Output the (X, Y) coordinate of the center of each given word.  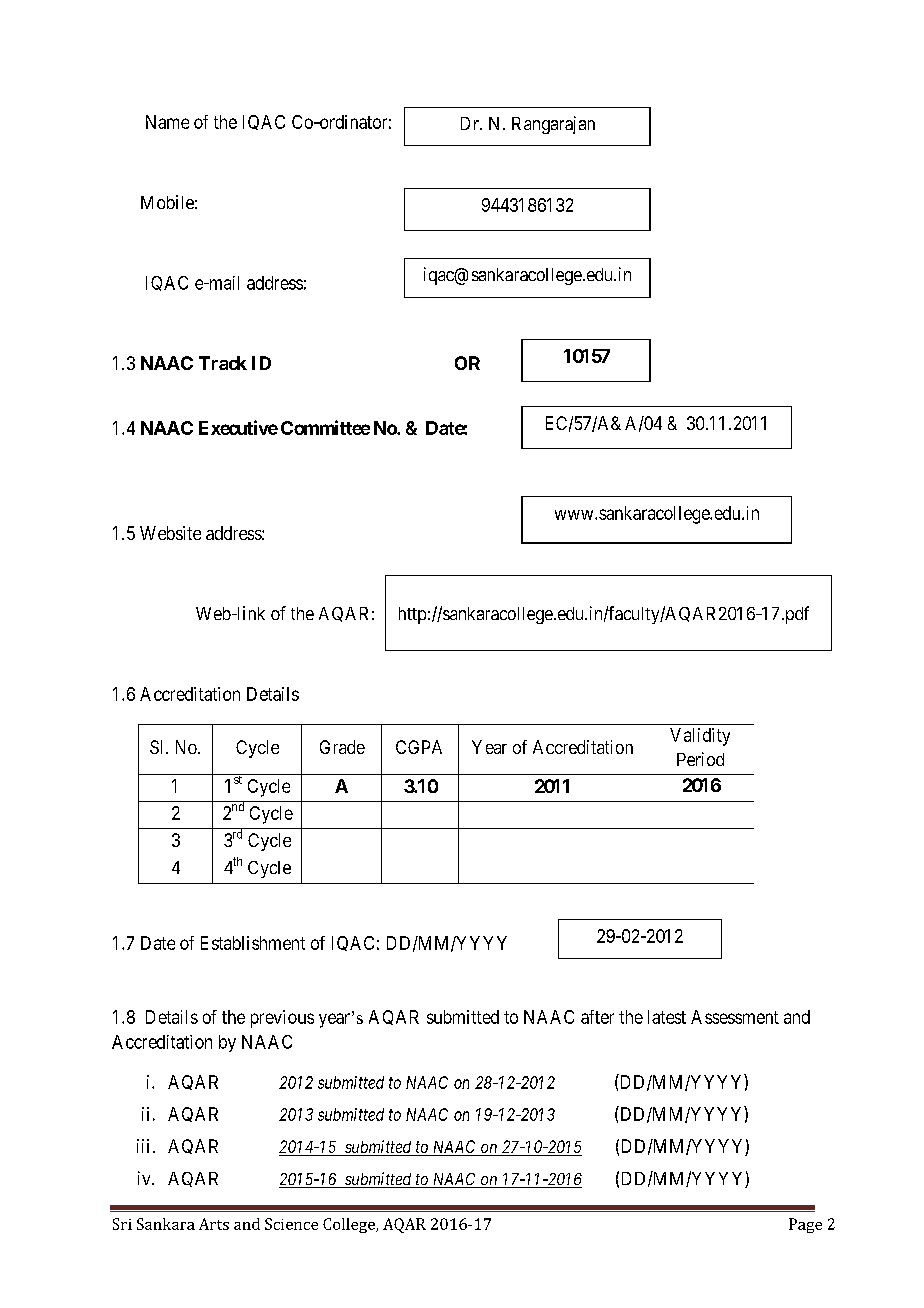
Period (700, 759)
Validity (700, 737)
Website (170, 533)
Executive (238, 427)
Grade (342, 747)
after (597, 1017)
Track (223, 363)
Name (167, 122)
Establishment (253, 943)
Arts (214, 1224)
